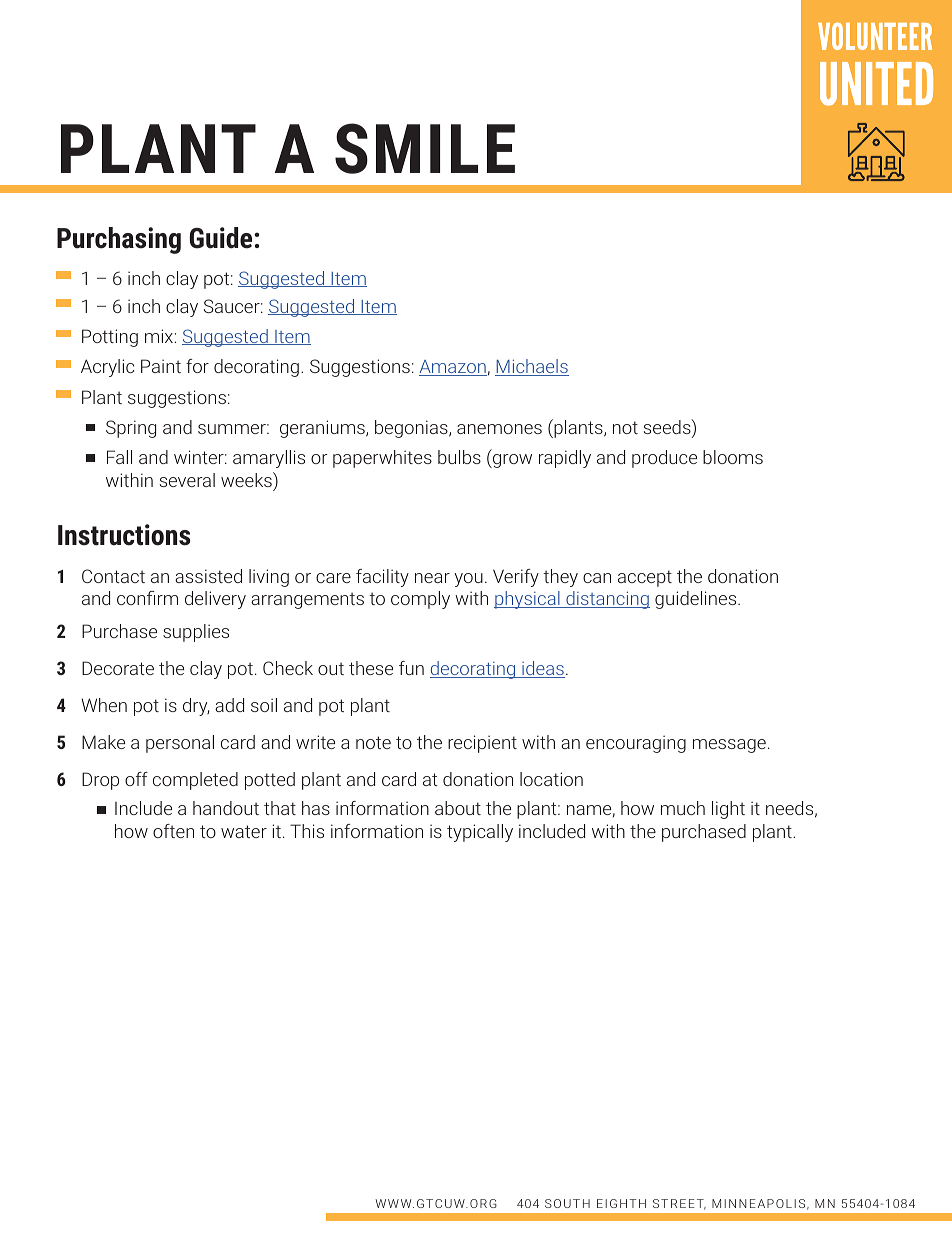 The image size is (952, 1233). Describe the element at coordinates (173, 831) in the screenshot. I see `often` at that location.
